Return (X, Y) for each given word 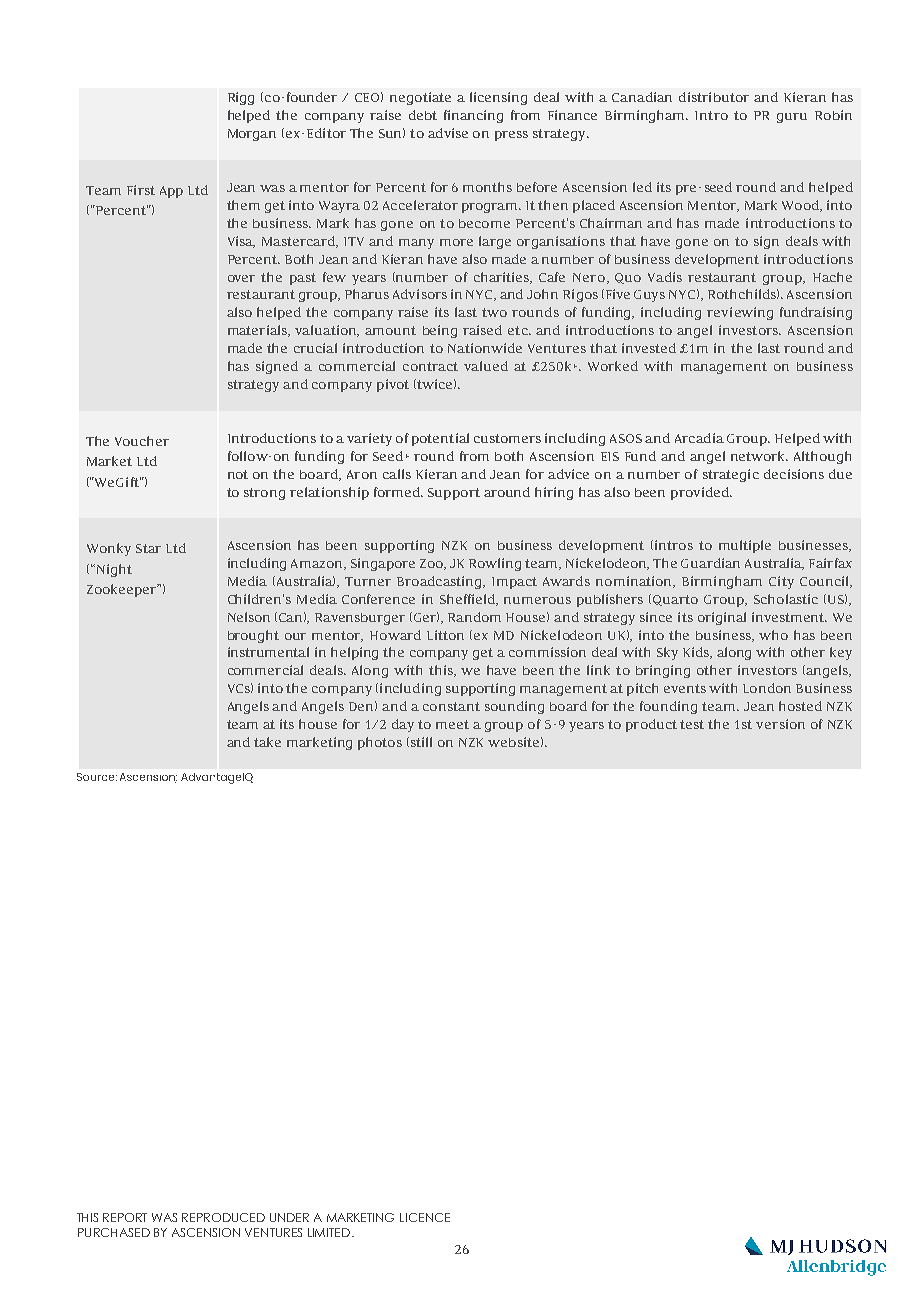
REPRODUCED (223, 1217)
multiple (745, 546)
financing (473, 116)
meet (452, 724)
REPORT (125, 1217)
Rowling (495, 564)
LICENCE (425, 1217)
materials (258, 331)
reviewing (740, 313)
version (780, 724)
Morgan (252, 135)
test (692, 724)
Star (148, 548)
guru (792, 118)
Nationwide (485, 348)
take (267, 742)
